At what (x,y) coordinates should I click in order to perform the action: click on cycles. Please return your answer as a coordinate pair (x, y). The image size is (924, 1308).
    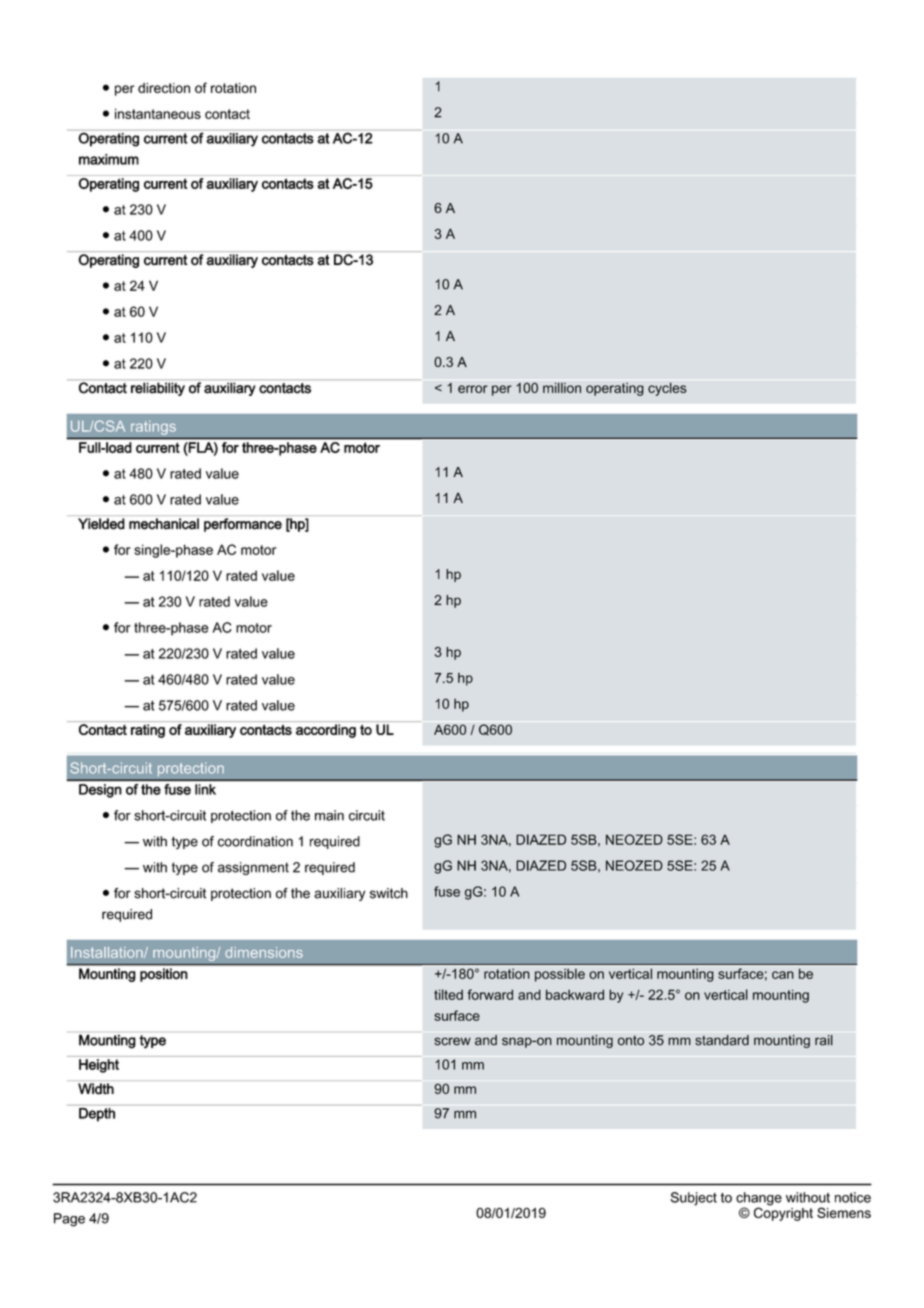
    Looking at the image, I should click on (667, 389).
